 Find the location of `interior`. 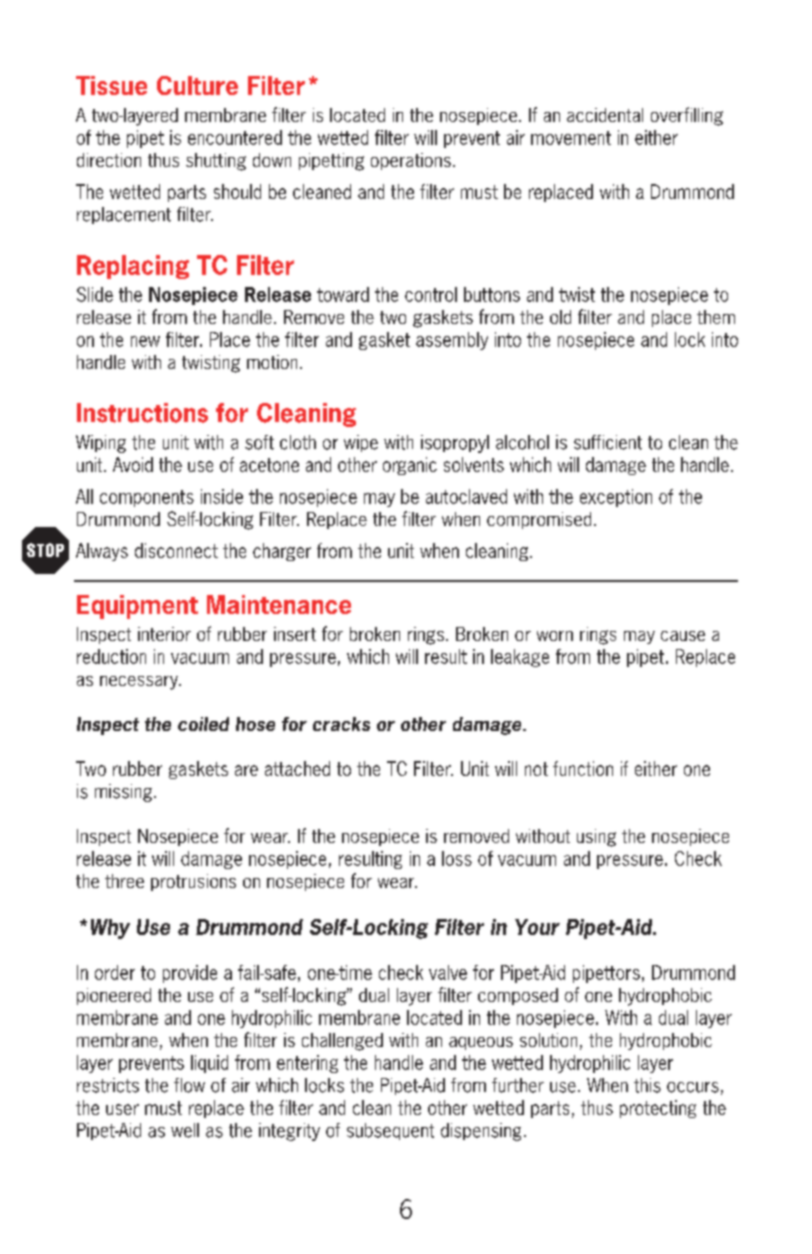

interior is located at coordinates (164, 634).
